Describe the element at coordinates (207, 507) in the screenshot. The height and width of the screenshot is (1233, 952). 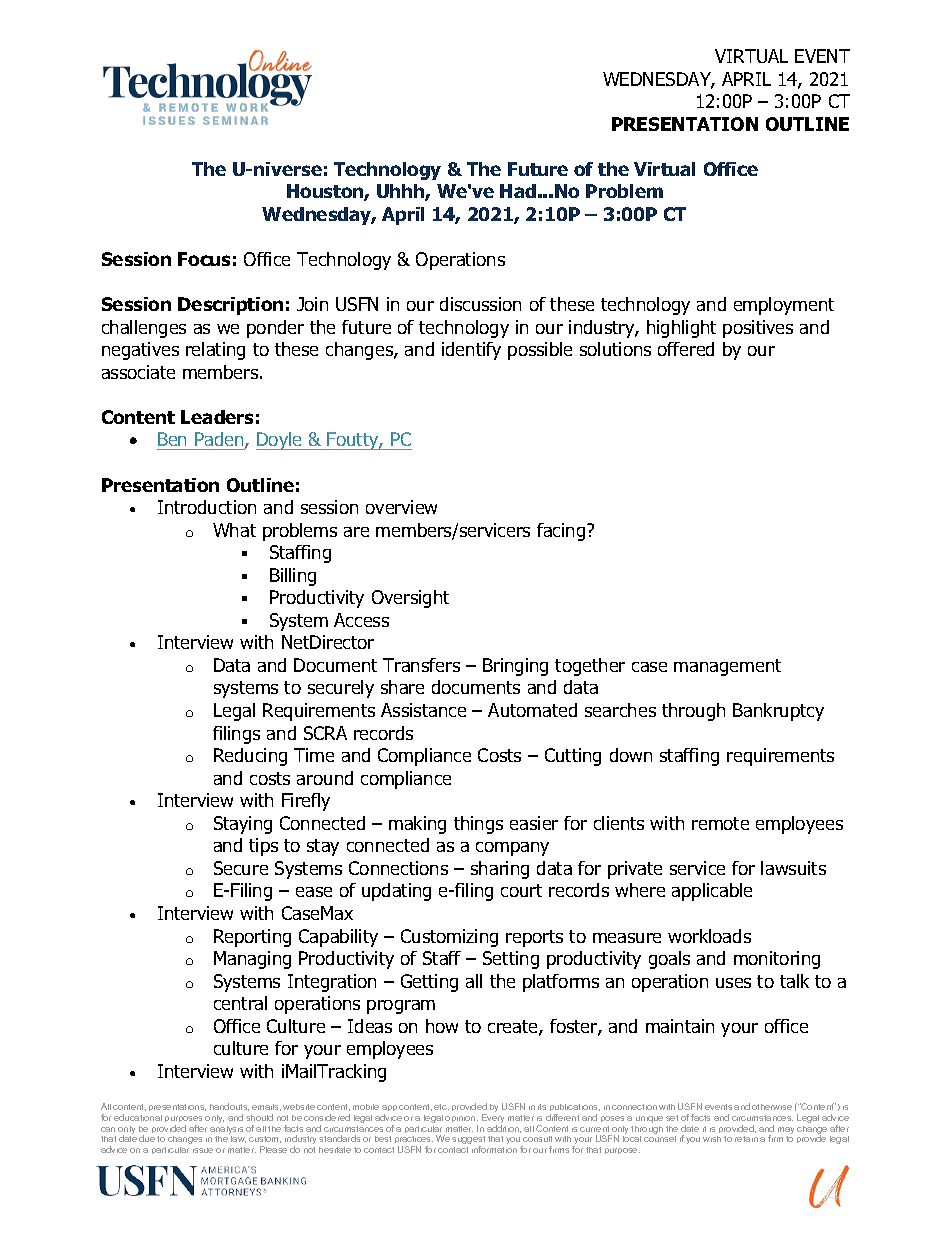
I see `Introduction` at that location.
